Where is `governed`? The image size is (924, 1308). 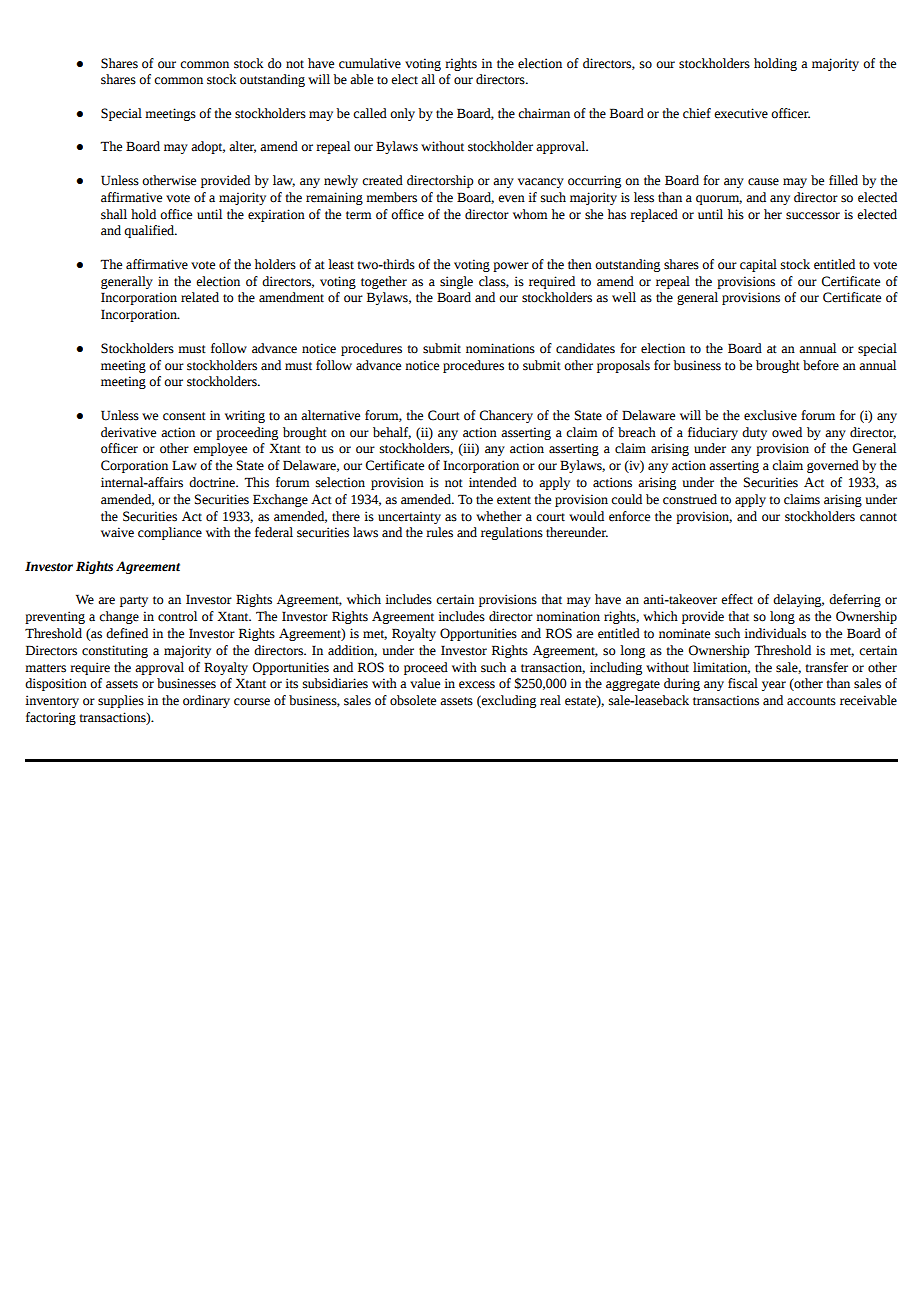
governed is located at coordinates (833, 466).
